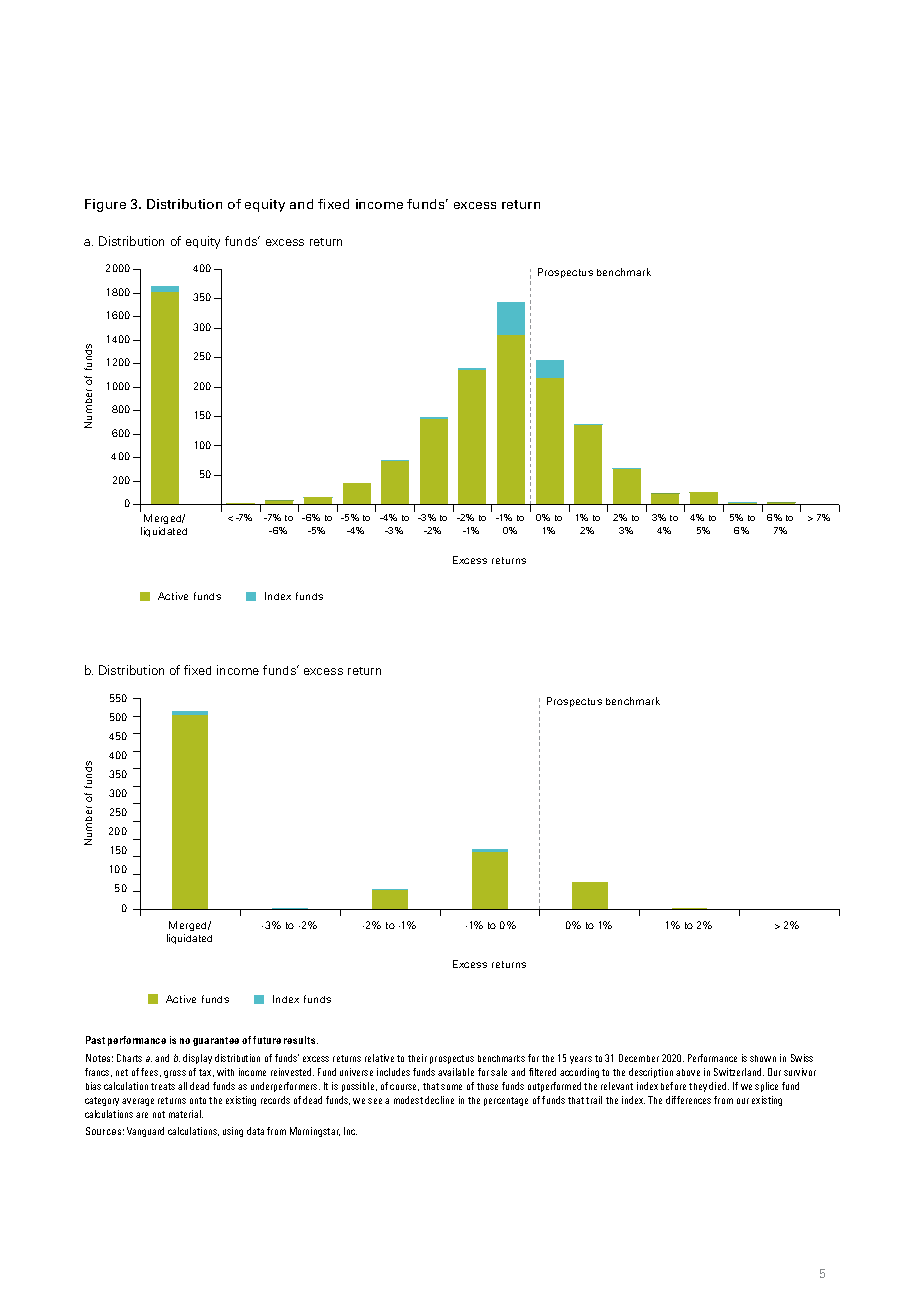 This image has width=924, height=1308. Describe the element at coordinates (267, 1040) in the image. I see `future` at that location.
